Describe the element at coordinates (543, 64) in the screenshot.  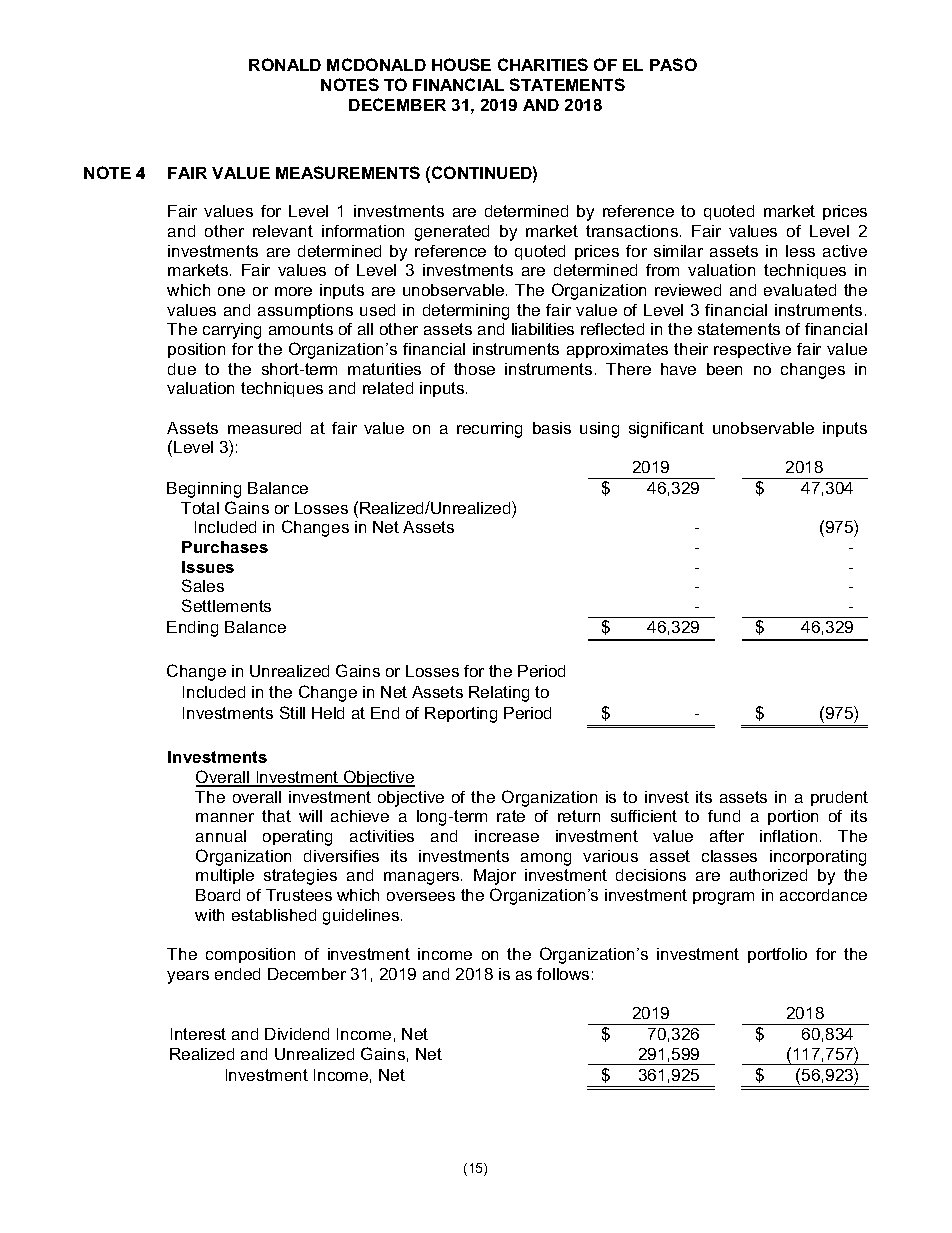
I see `CHARITIES` at that location.
